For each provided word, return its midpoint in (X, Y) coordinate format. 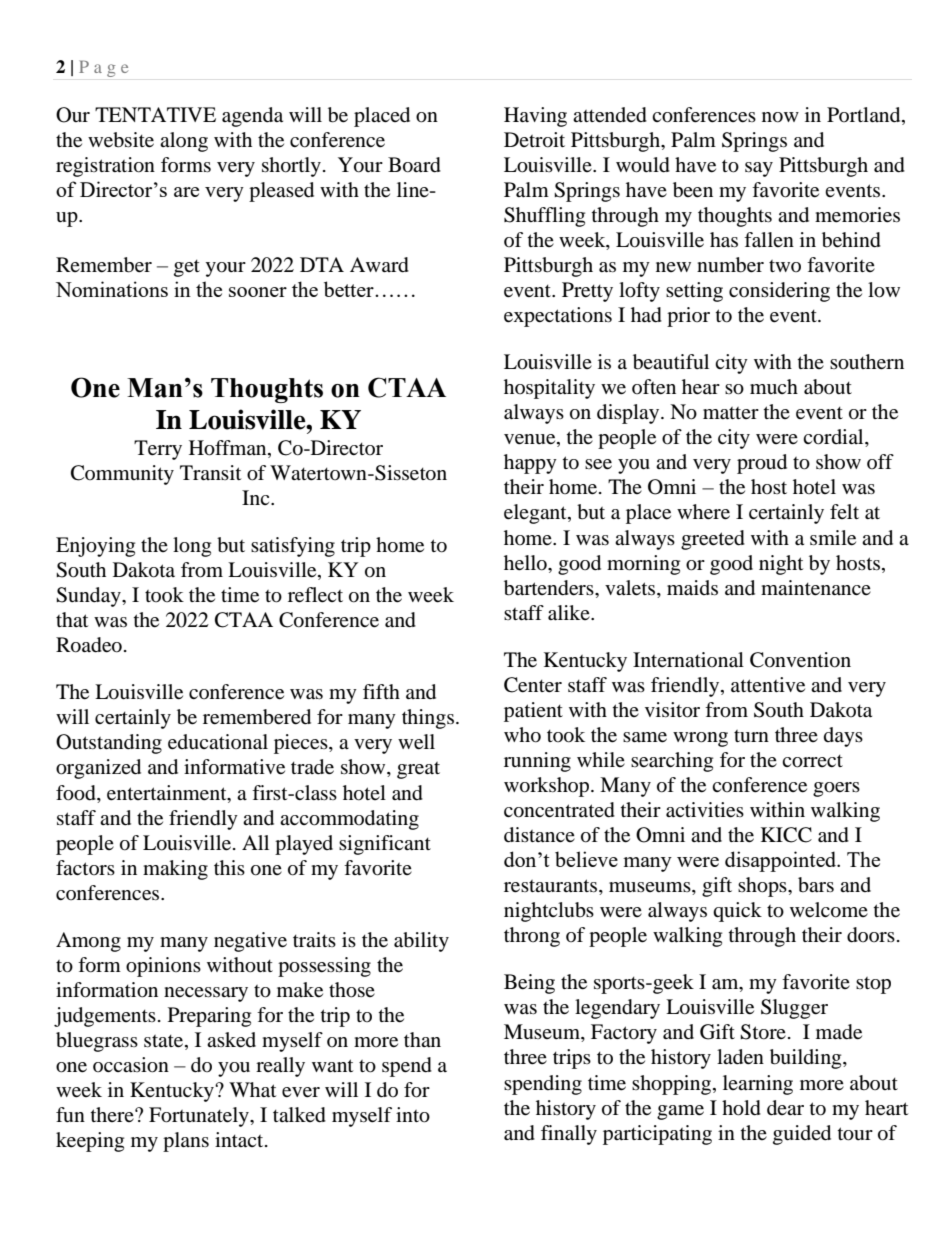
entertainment (168, 793)
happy (530, 464)
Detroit (534, 140)
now (780, 117)
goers (836, 789)
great (418, 770)
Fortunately (200, 1117)
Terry (158, 450)
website (121, 140)
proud (762, 464)
